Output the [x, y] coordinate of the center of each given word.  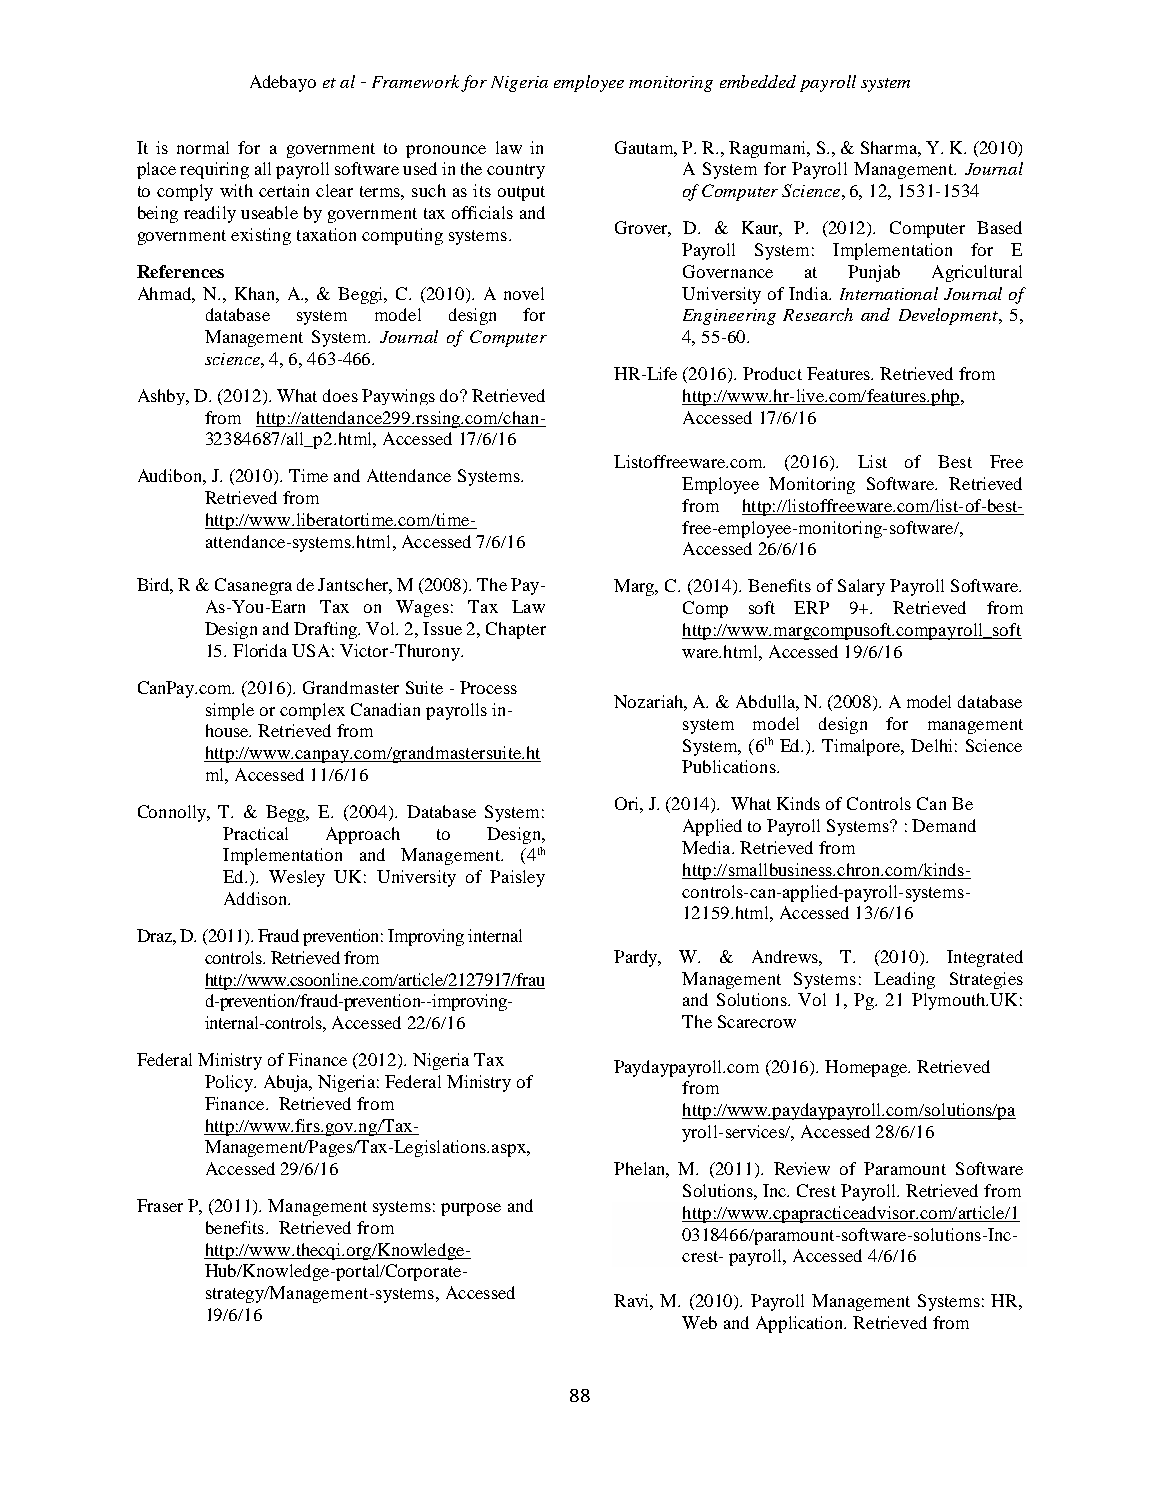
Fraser [160, 1205]
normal [203, 147]
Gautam [646, 148]
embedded [758, 81]
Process [488, 687]
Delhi [931, 745]
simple [230, 711]
